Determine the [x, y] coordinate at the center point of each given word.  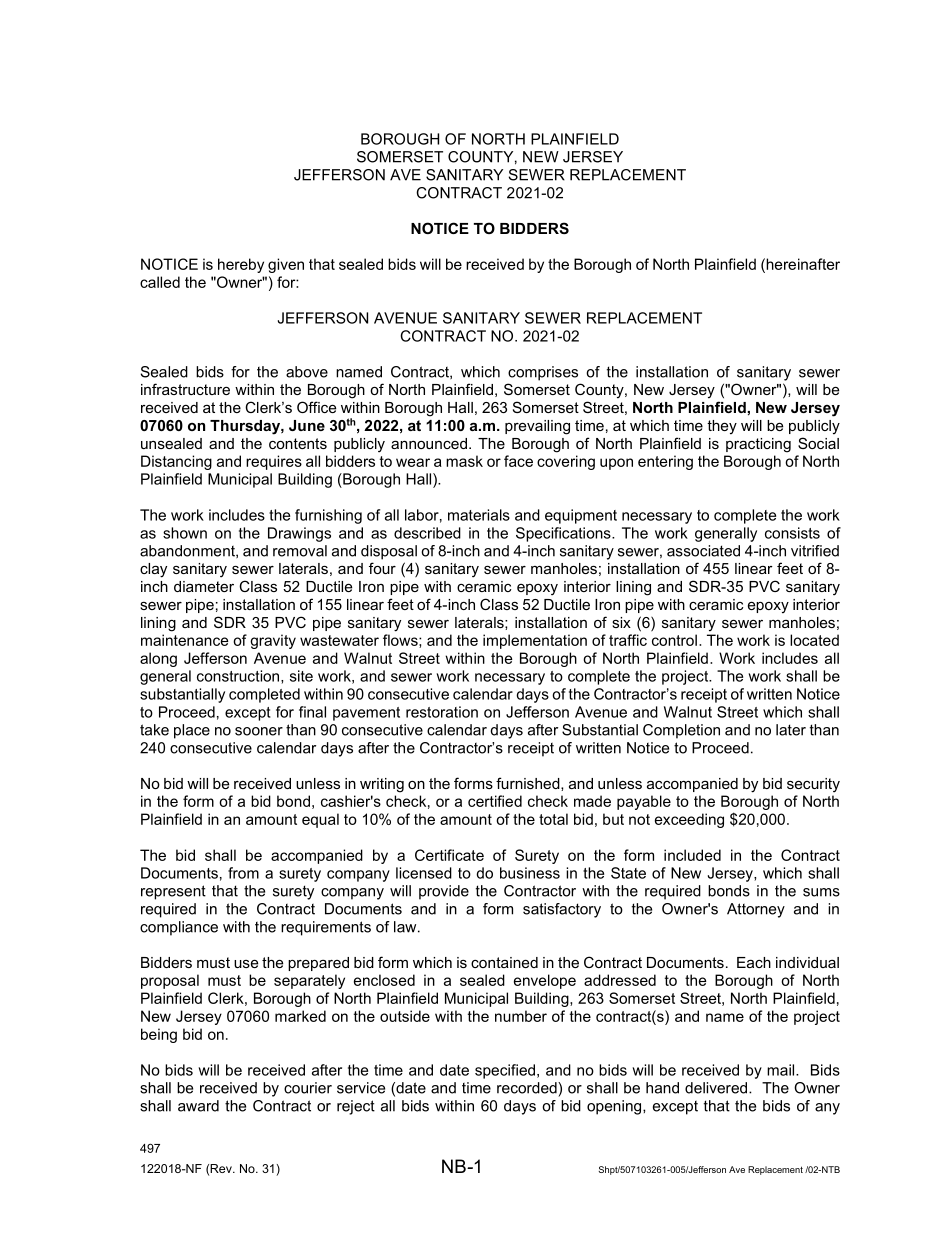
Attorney [756, 910]
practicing [758, 445]
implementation [535, 641]
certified [495, 801]
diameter [204, 586]
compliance [179, 928]
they [722, 427]
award [198, 1106]
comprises [543, 373]
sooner [259, 731]
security [813, 785]
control [674, 640]
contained [504, 962]
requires [274, 462]
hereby [241, 265]
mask [464, 461]
